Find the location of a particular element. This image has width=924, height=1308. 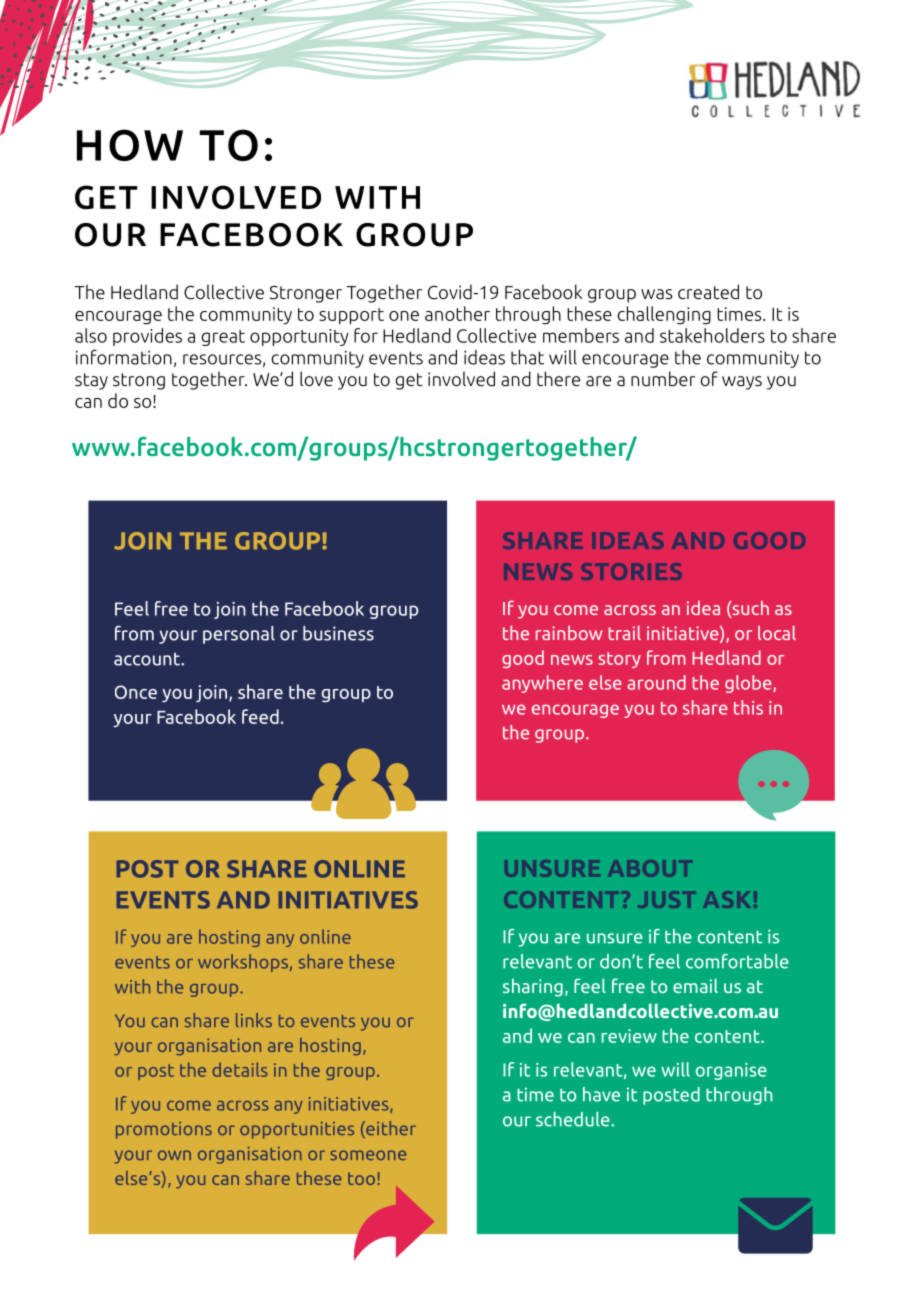

another is located at coordinates (457, 313).
